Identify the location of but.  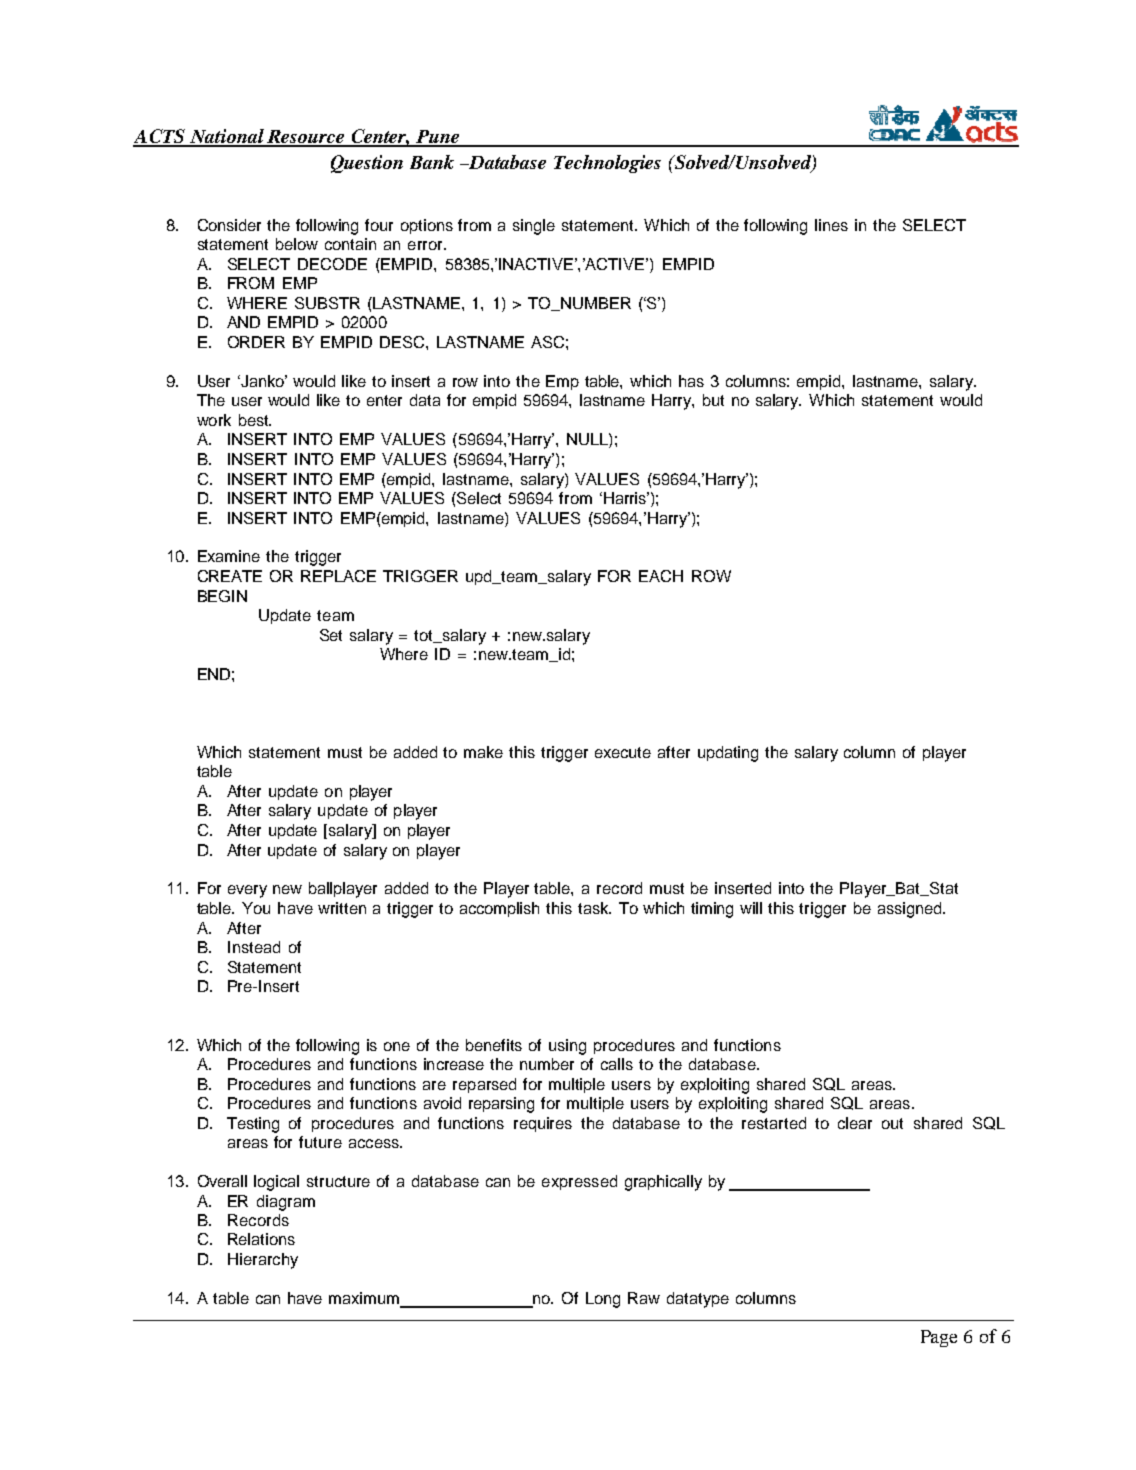
(713, 400).
